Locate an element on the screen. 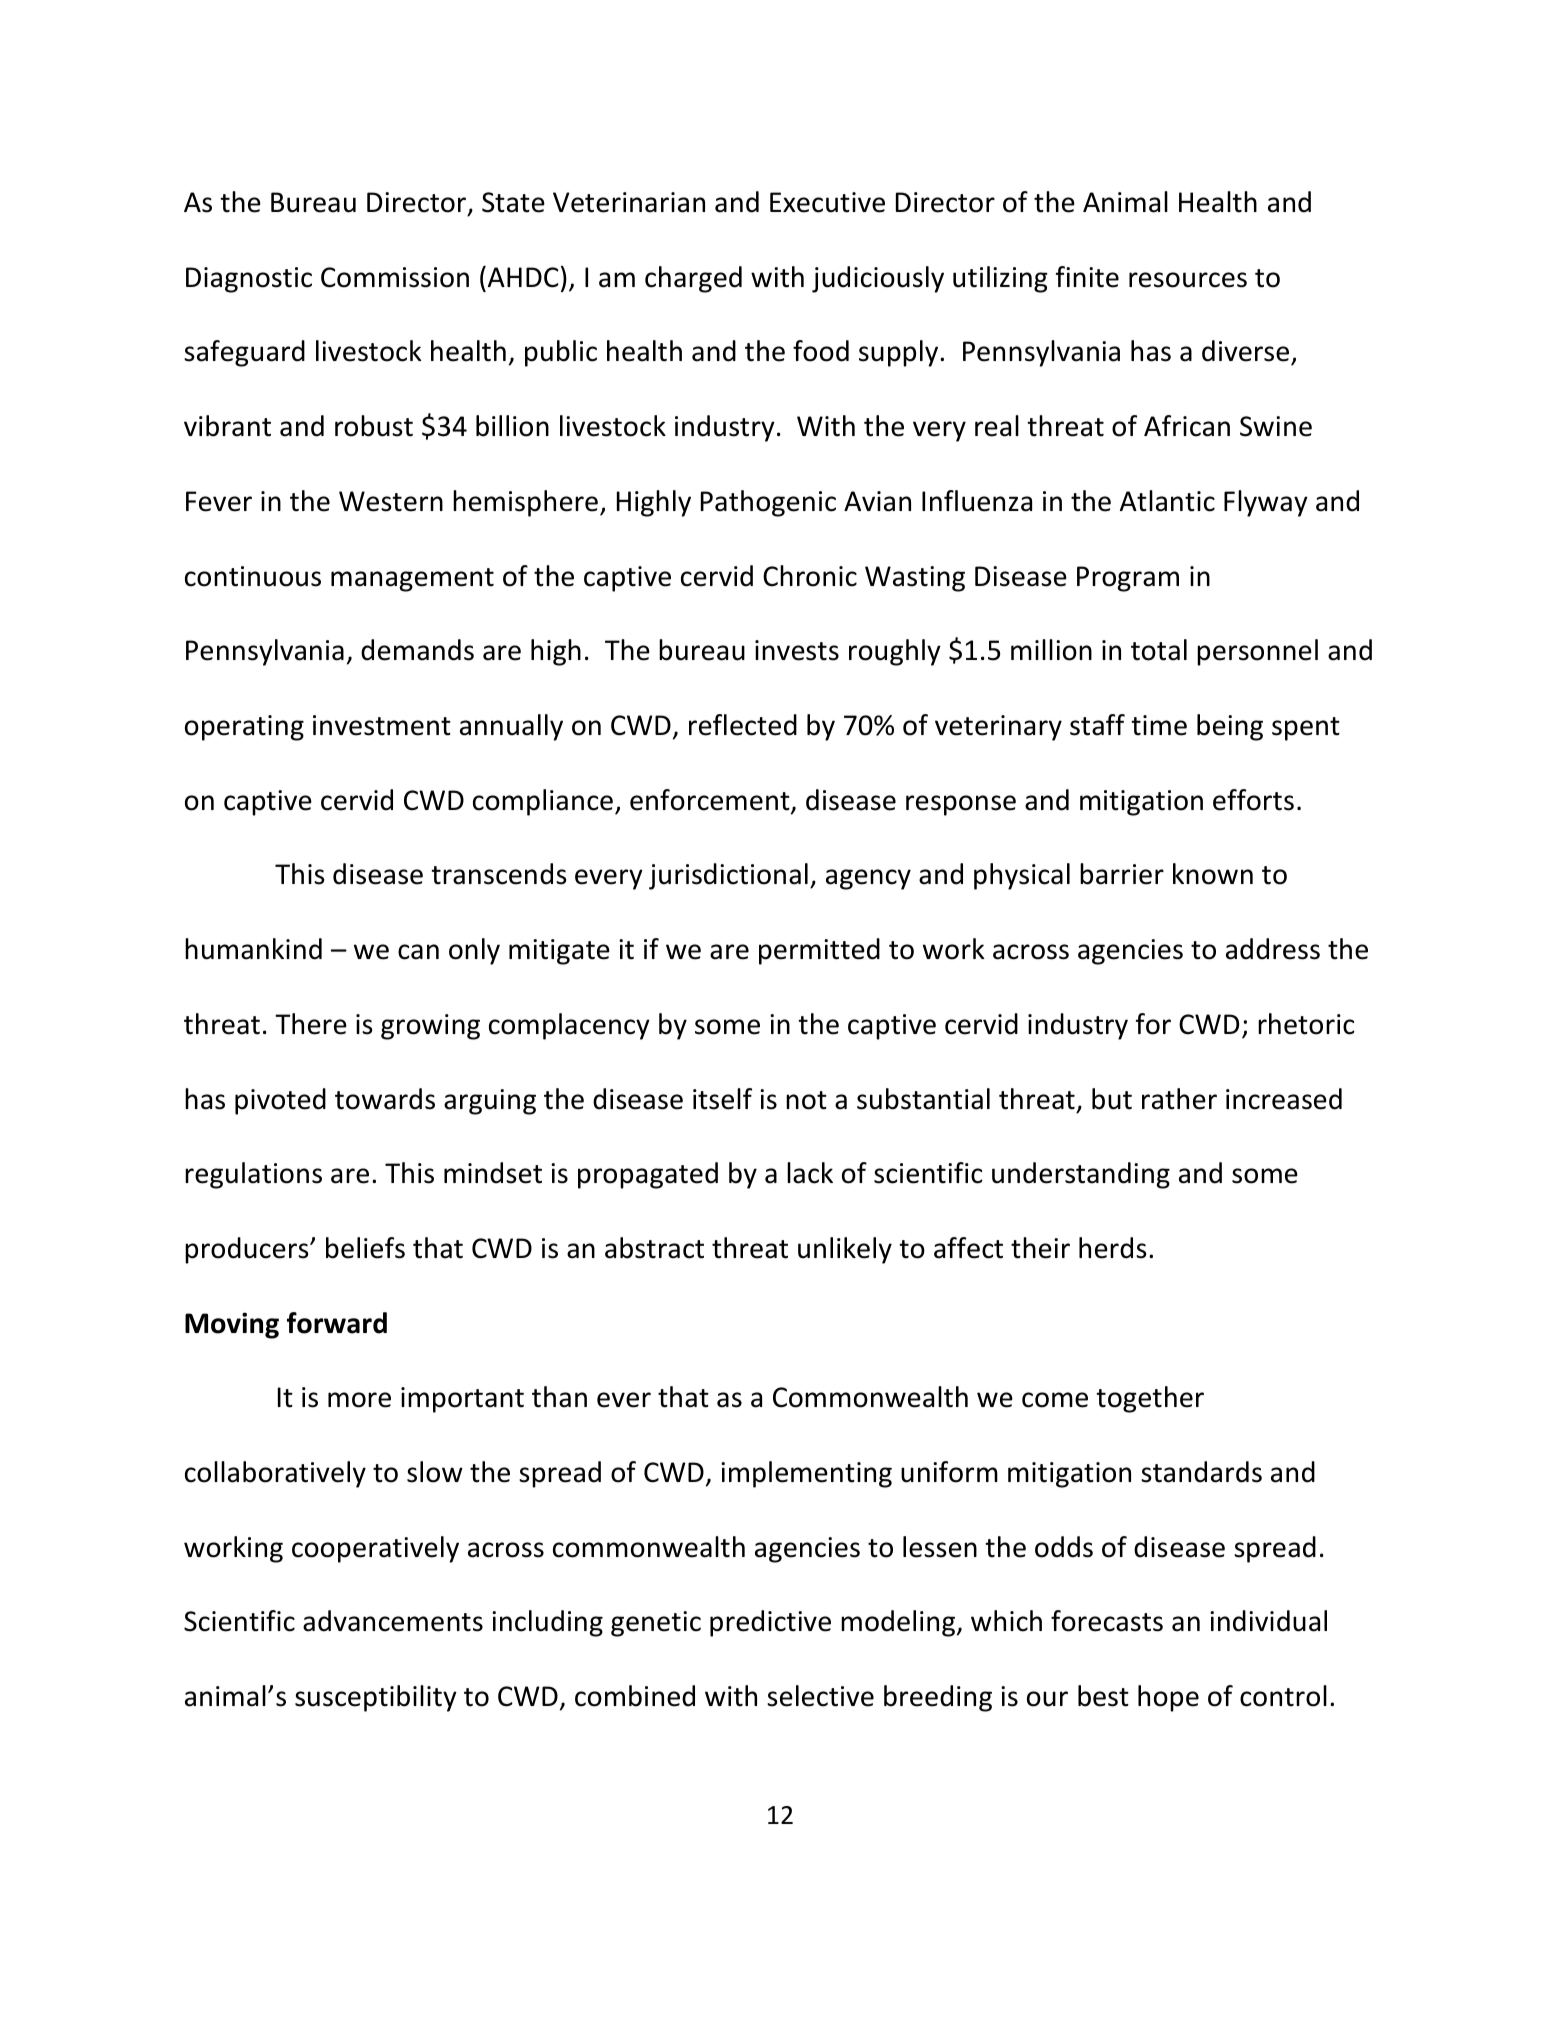  permitted is located at coordinates (819, 951).
